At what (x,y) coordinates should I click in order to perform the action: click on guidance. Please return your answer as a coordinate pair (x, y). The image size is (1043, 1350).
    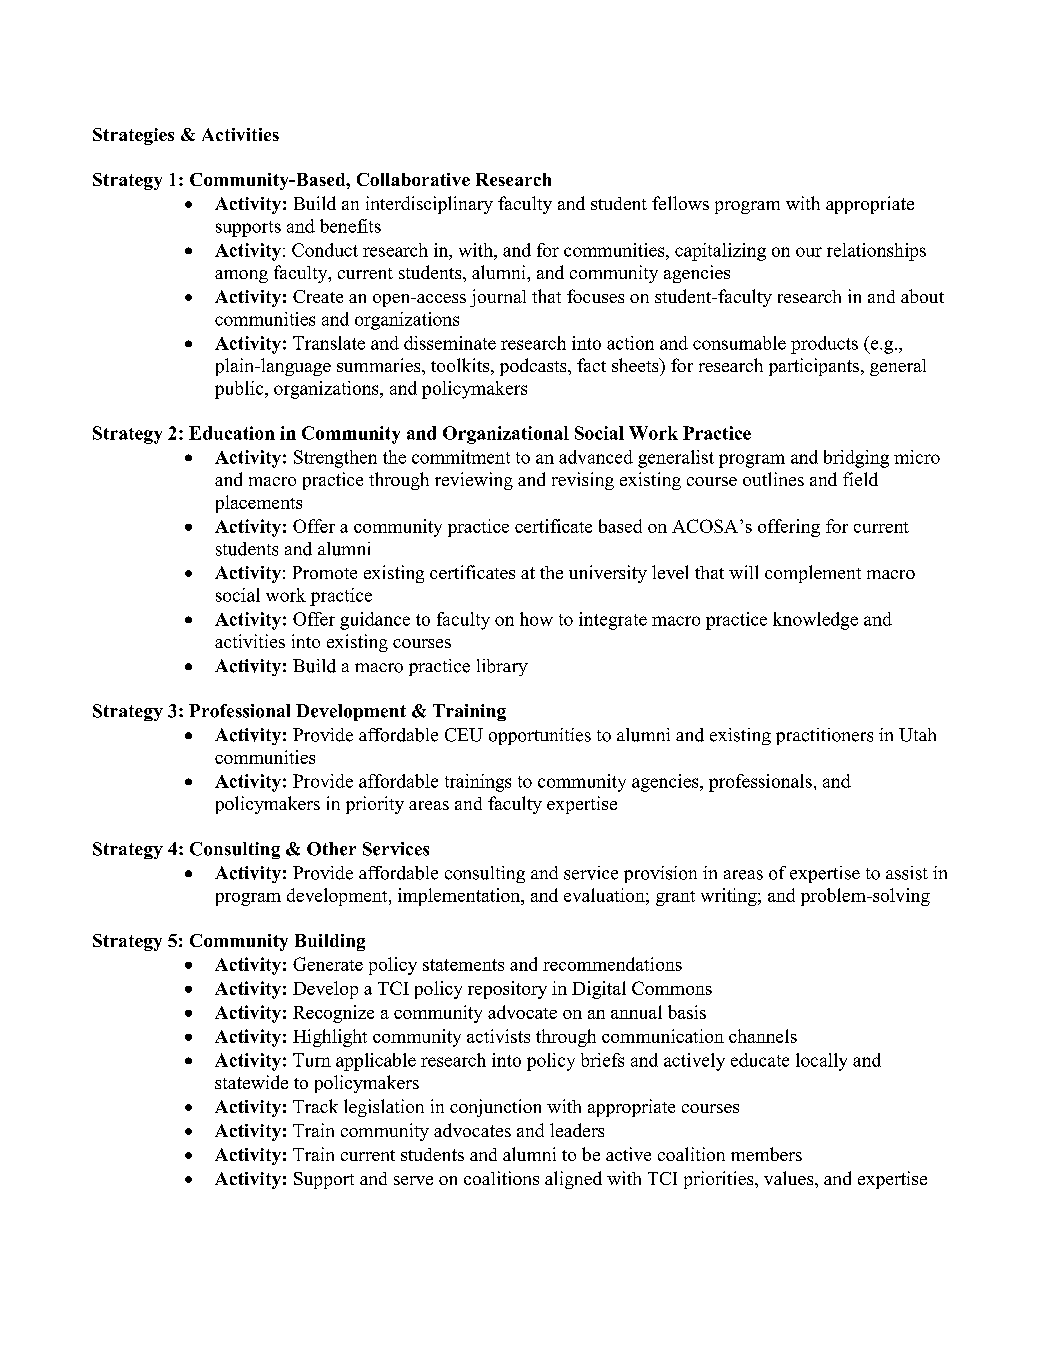
    Looking at the image, I should click on (375, 621).
